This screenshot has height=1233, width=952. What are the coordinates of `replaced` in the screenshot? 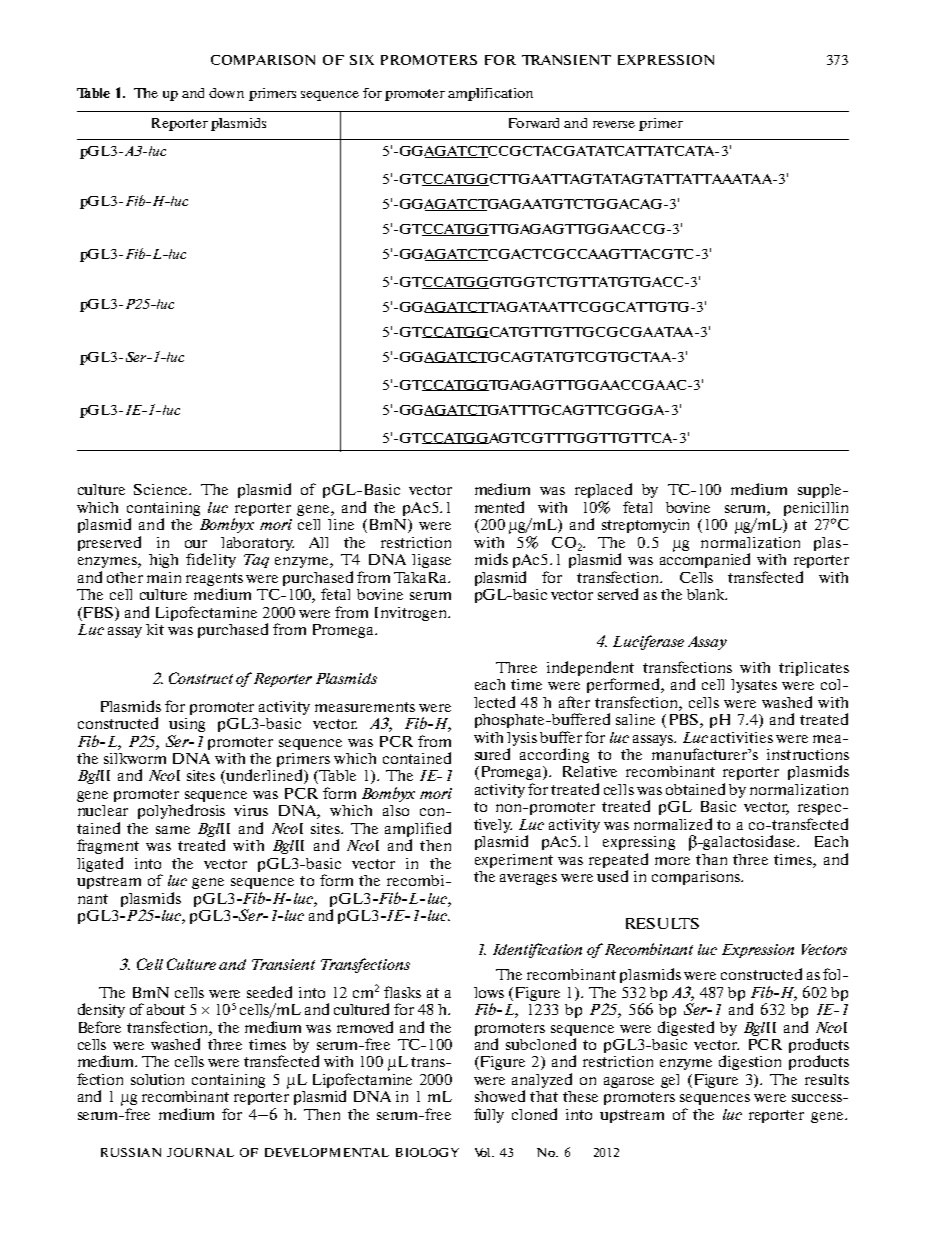 It's located at (603, 490).
